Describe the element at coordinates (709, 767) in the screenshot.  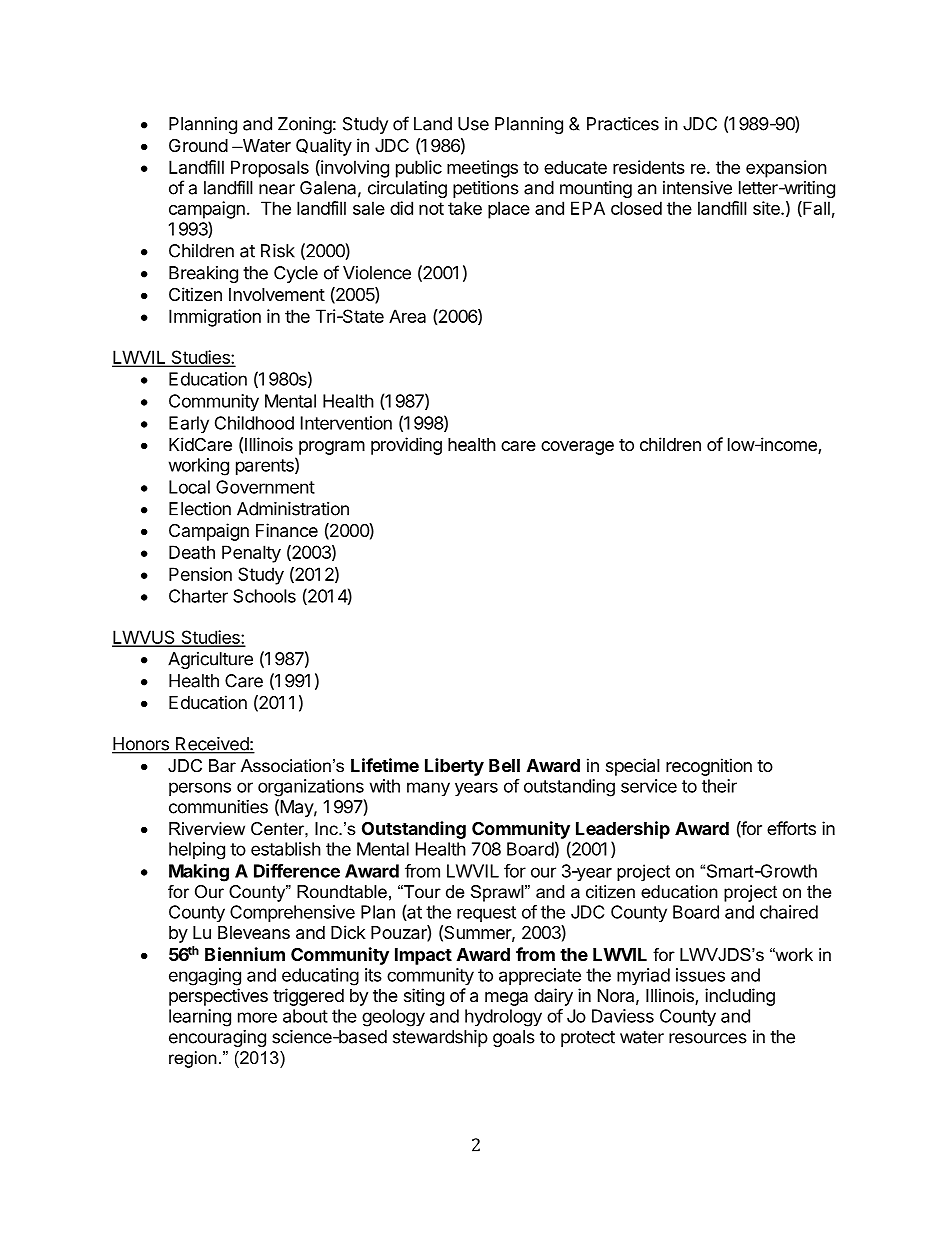
I see `recognition` at that location.
